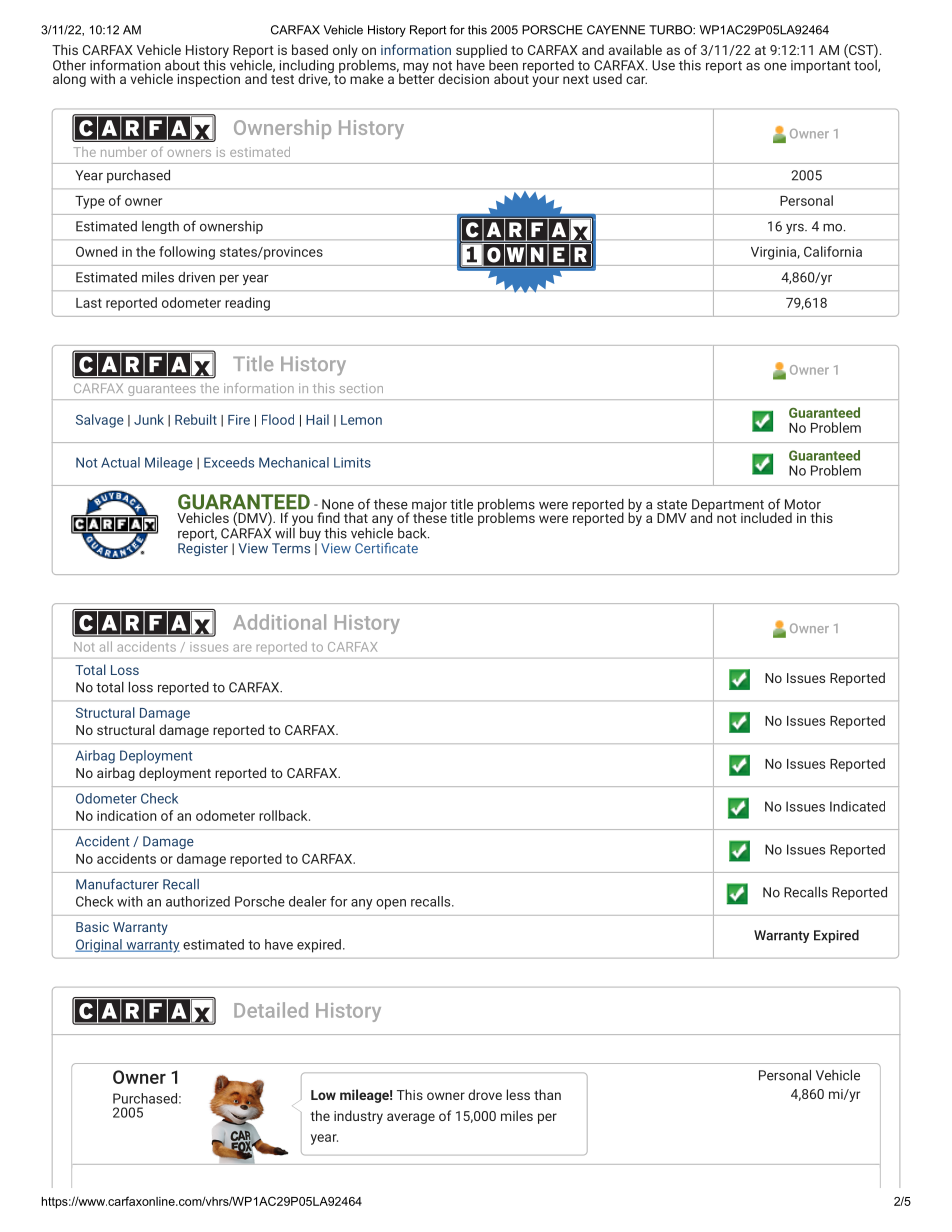  What do you see at coordinates (857, 806) in the page?
I see `Indicated` at bounding box center [857, 806].
